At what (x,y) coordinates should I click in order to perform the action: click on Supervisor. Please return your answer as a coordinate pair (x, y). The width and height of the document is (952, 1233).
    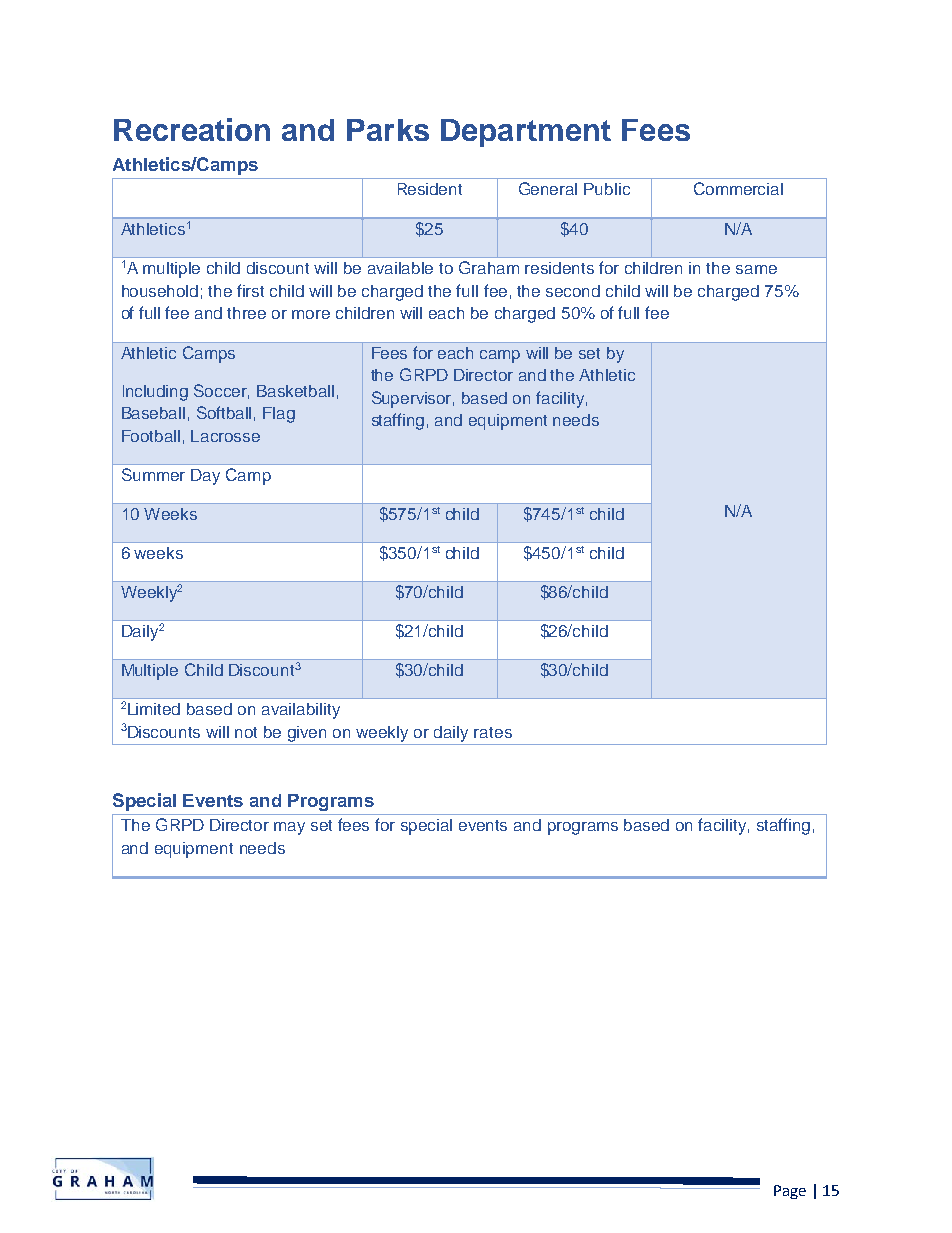
    Looking at the image, I should click on (413, 399).
